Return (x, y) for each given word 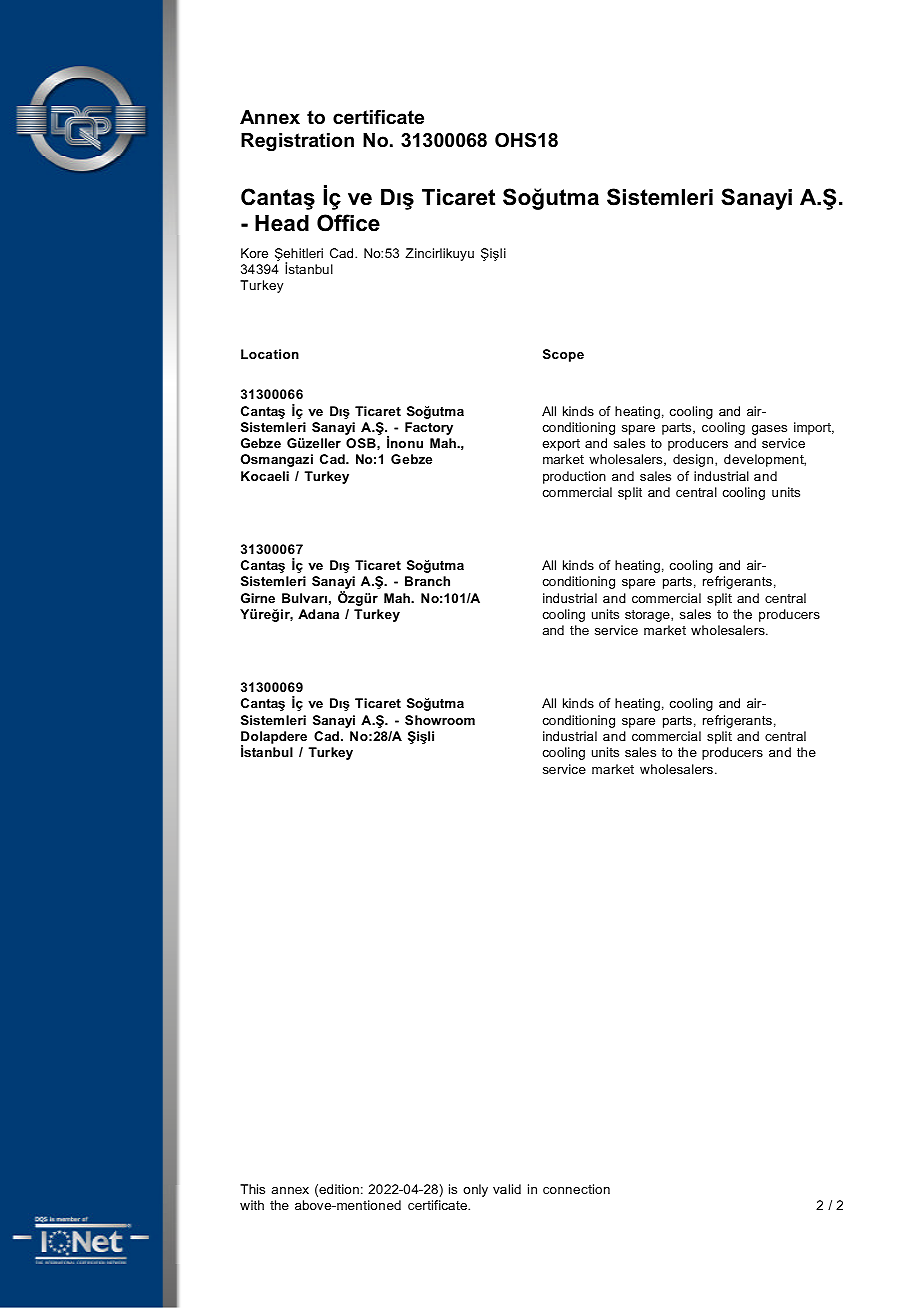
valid (507, 1189)
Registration (297, 142)
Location (270, 354)
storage (648, 616)
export (561, 445)
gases (769, 430)
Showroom (440, 720)
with (252, 1205)
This (252, 1189)
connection (576, 1189)
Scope (563, 355)
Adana (318, 614)
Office (348, 223)
